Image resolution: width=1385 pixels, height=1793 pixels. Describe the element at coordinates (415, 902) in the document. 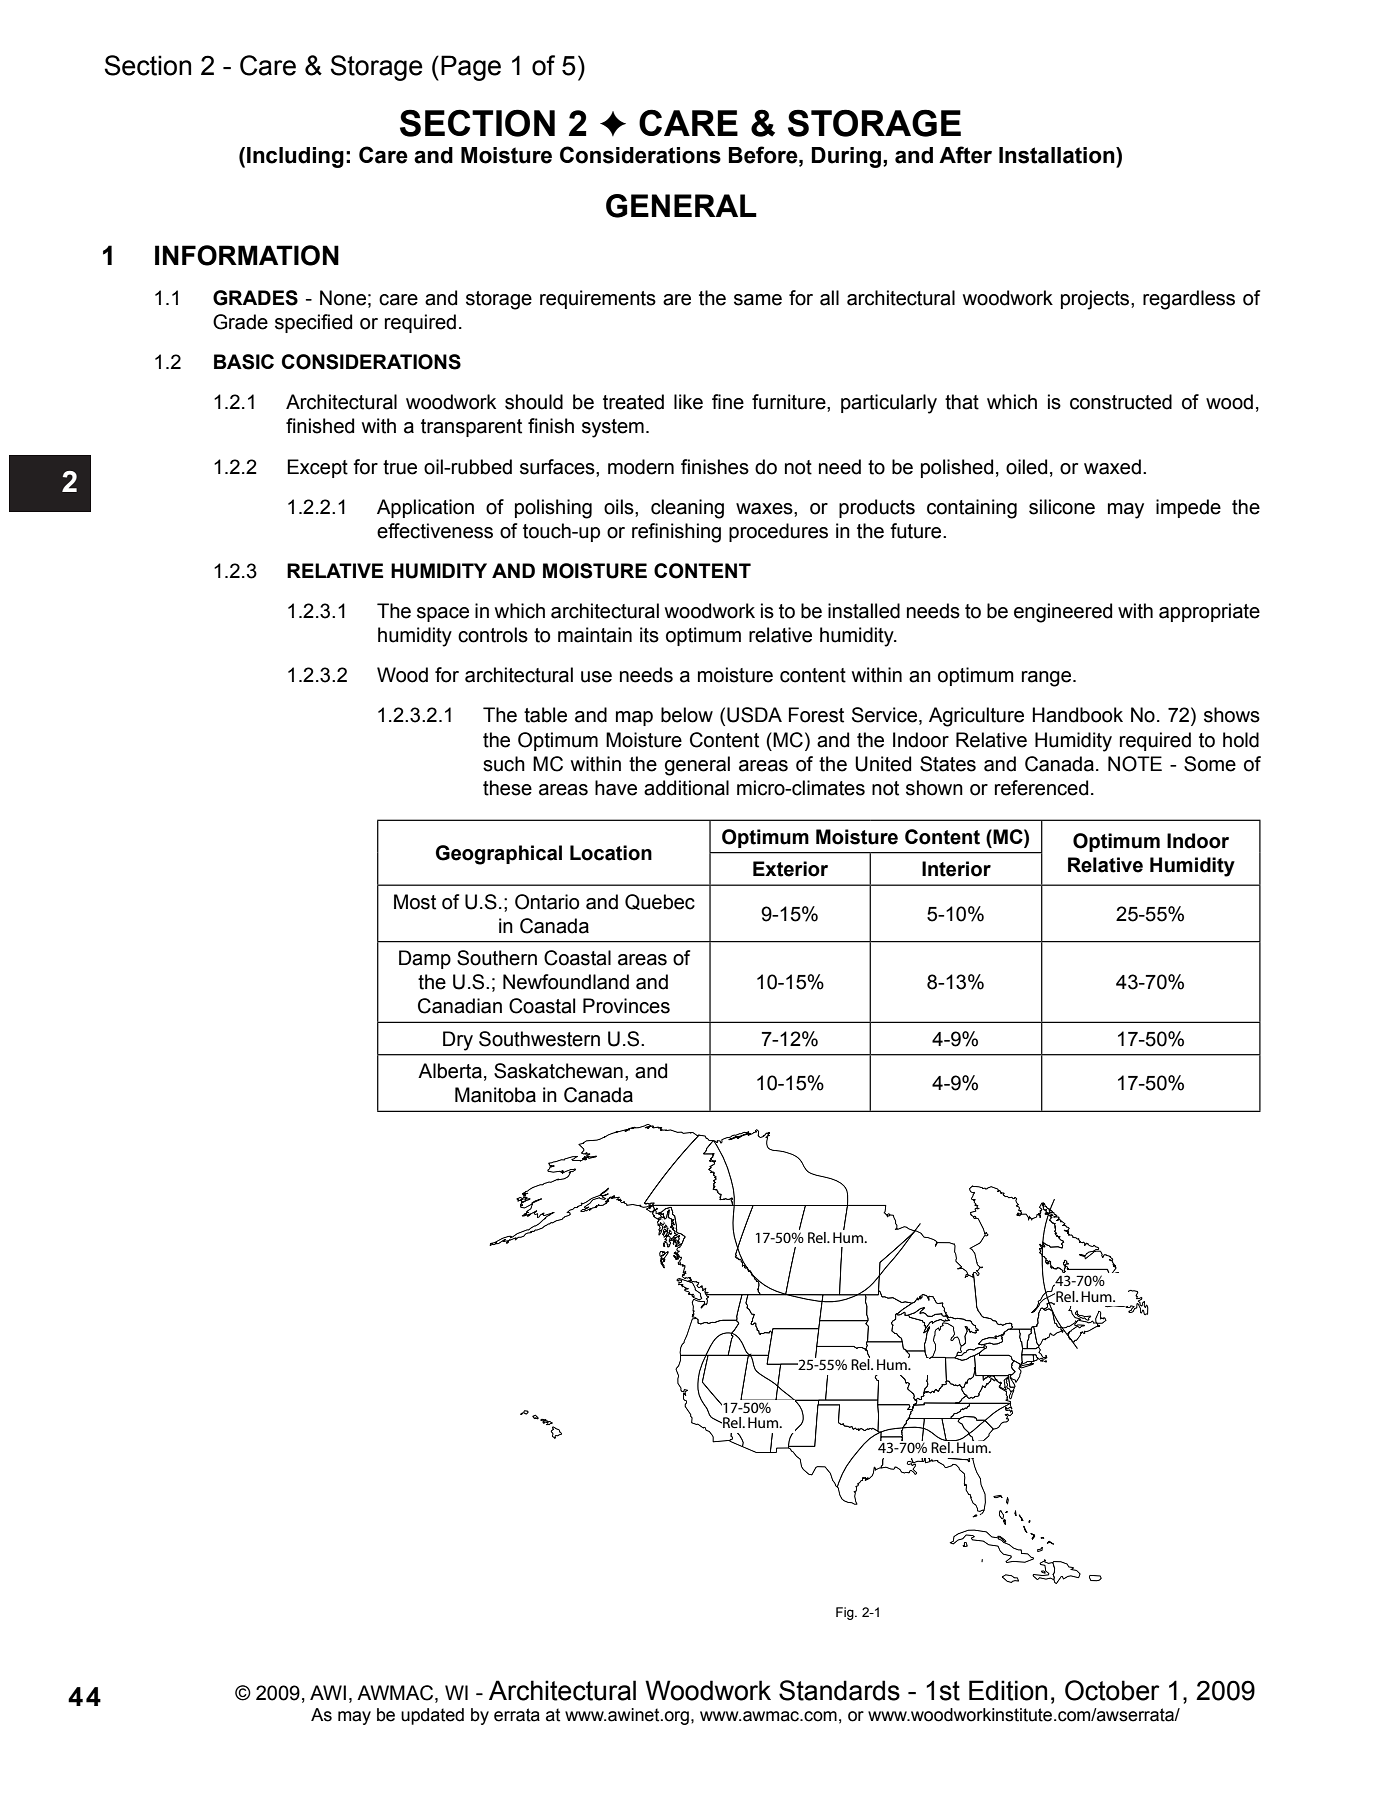

I see `Most` at that location.
